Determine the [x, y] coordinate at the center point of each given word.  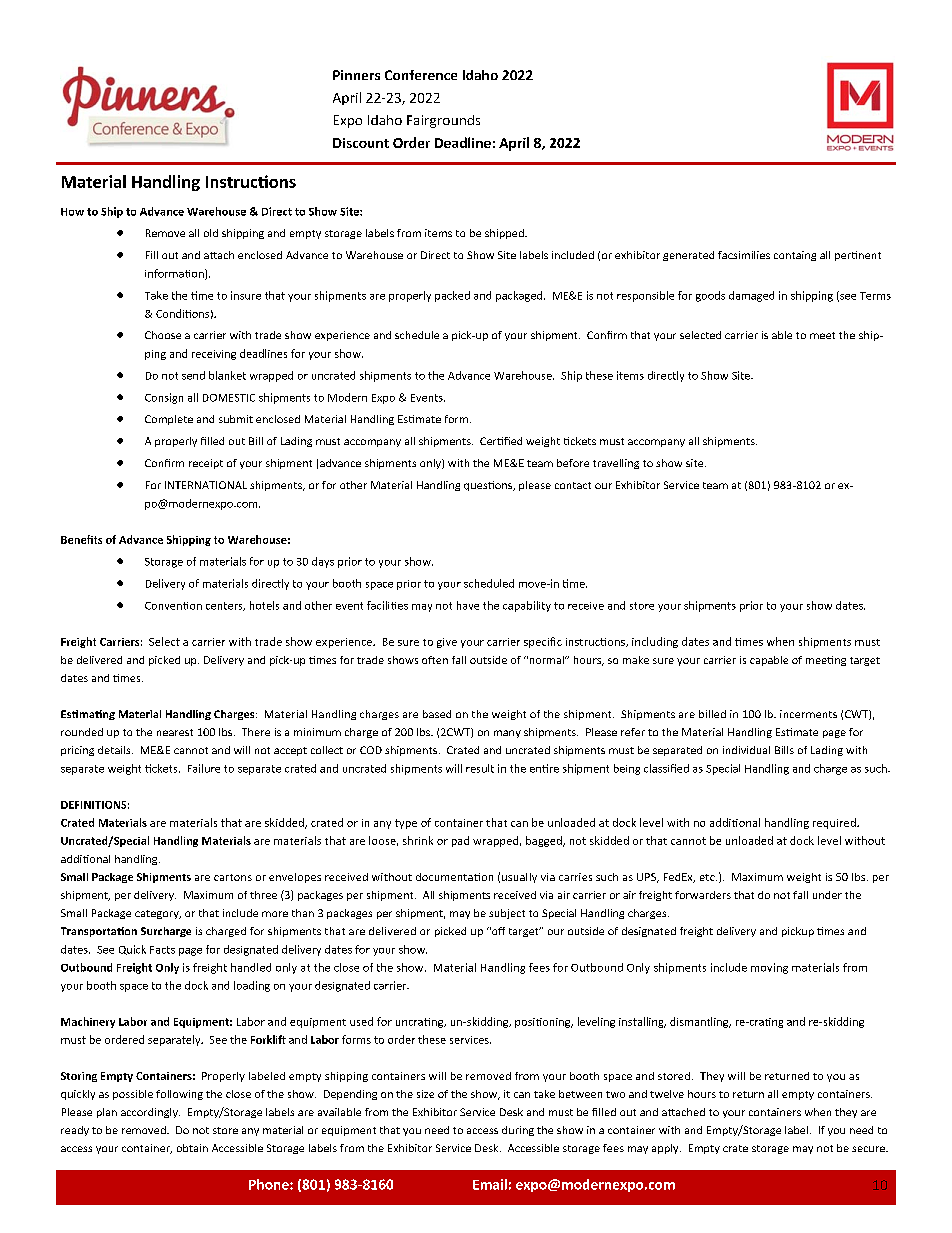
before [573, 463]
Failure [204, 768]
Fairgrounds [443, 121]
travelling [616, 464]
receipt [206, 464]
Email [490, 1184]
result [480, 768]
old [211, 233]
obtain [192, 1148]
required [835, 823]
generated [688, 256]
